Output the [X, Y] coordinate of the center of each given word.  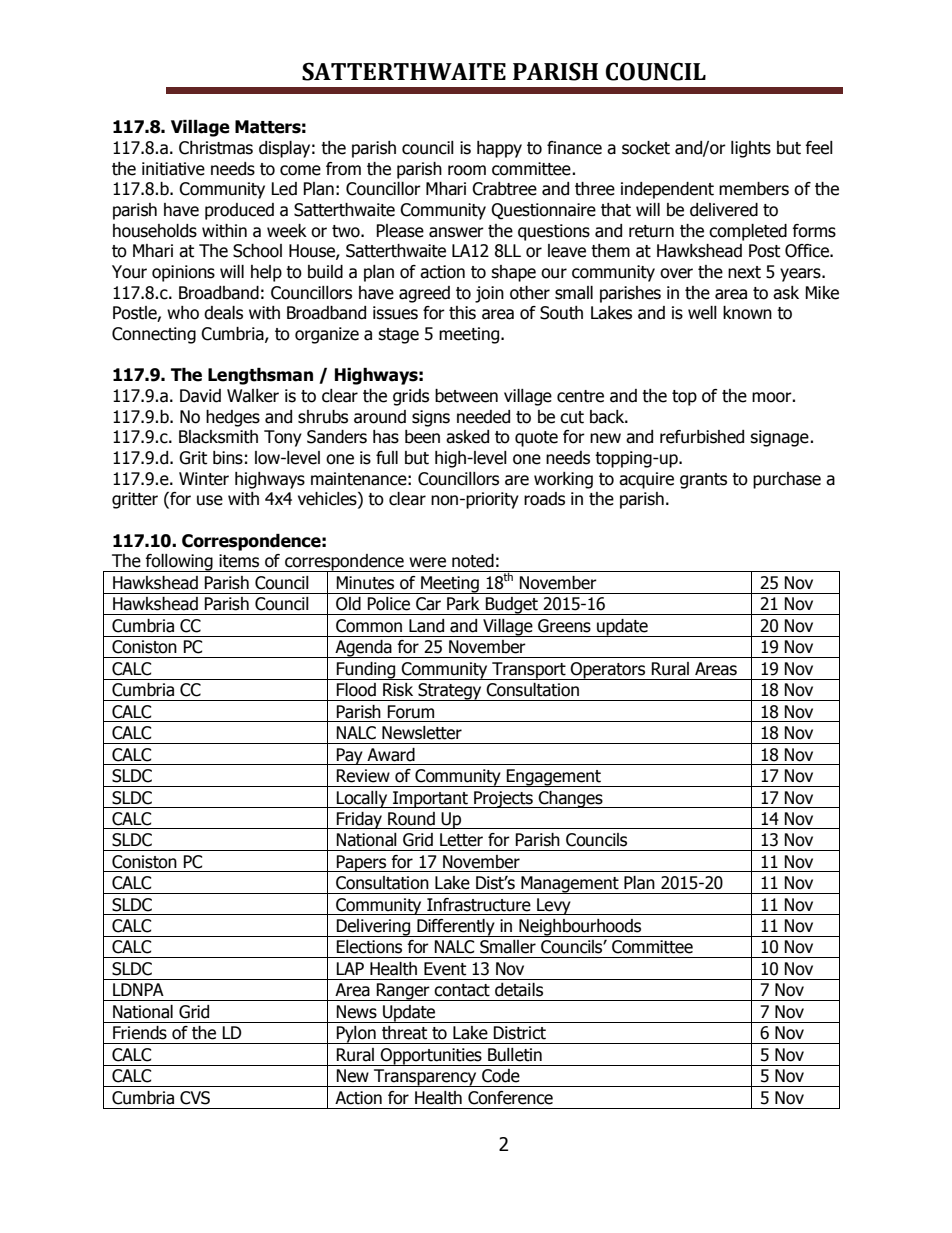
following [179, 563]
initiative [173, 169]
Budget [512, 606]
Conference [510, 1098]
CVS [195, 1098]
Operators [608, 671]
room [467, 170]
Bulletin [515, 1055]
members [754, 189]
